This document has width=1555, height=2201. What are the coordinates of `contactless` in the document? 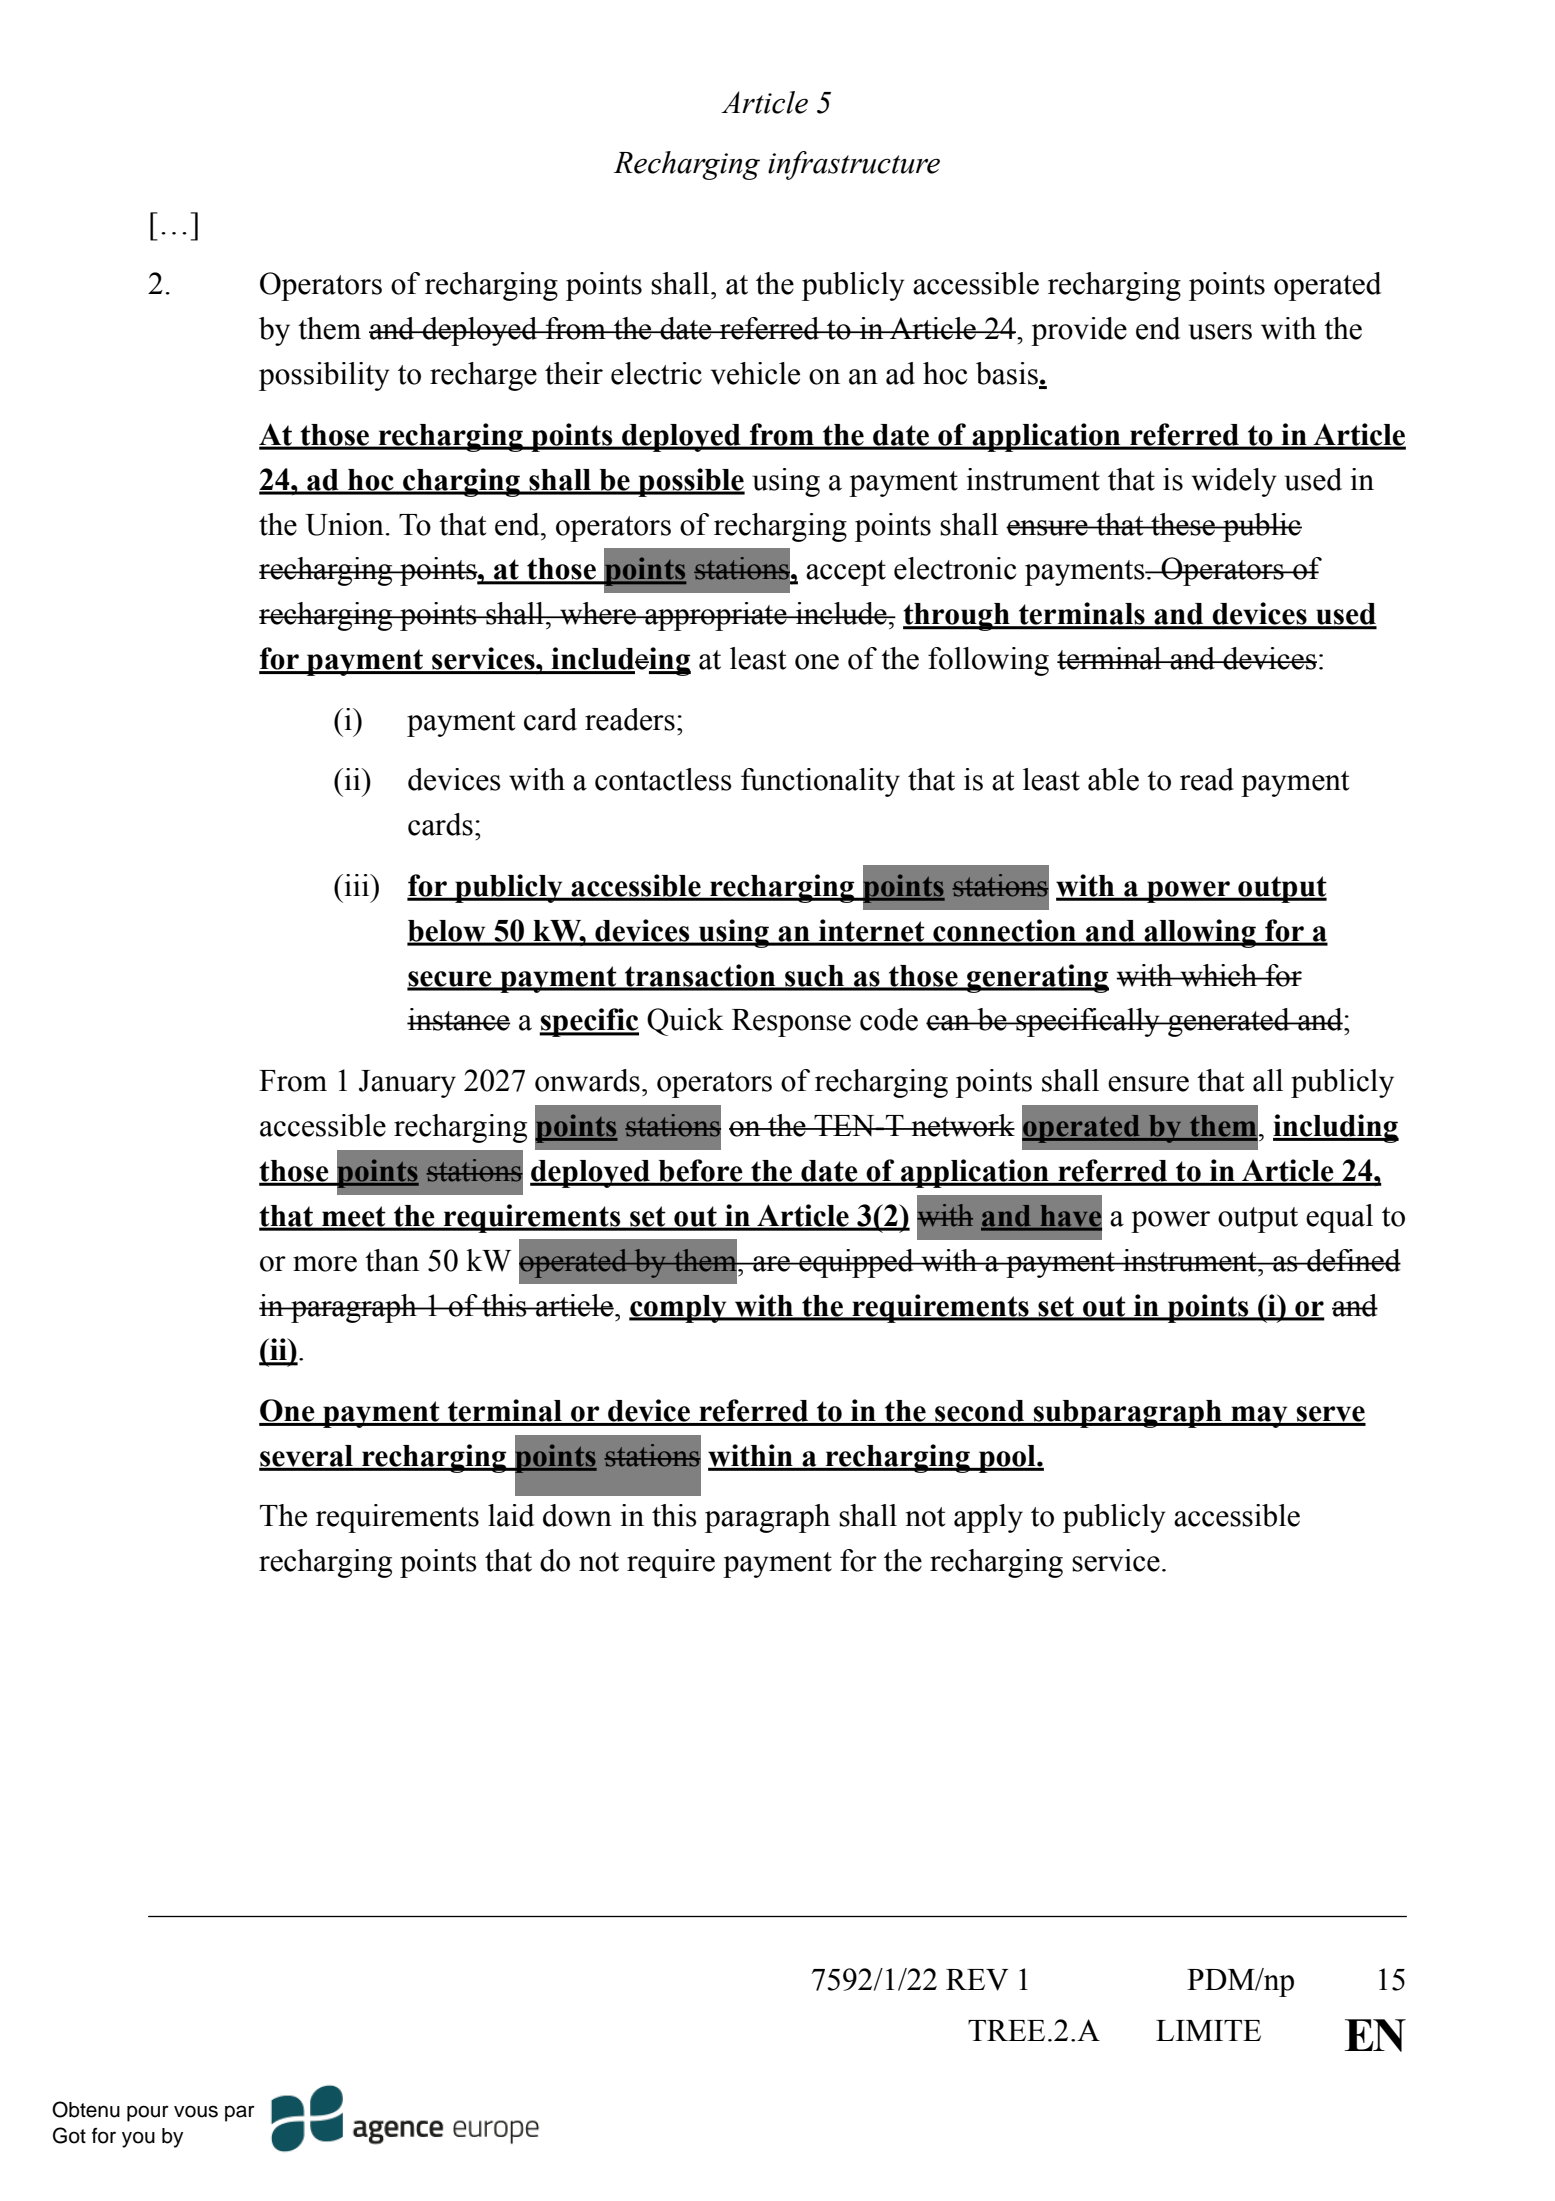 It's located at (663, 779).
